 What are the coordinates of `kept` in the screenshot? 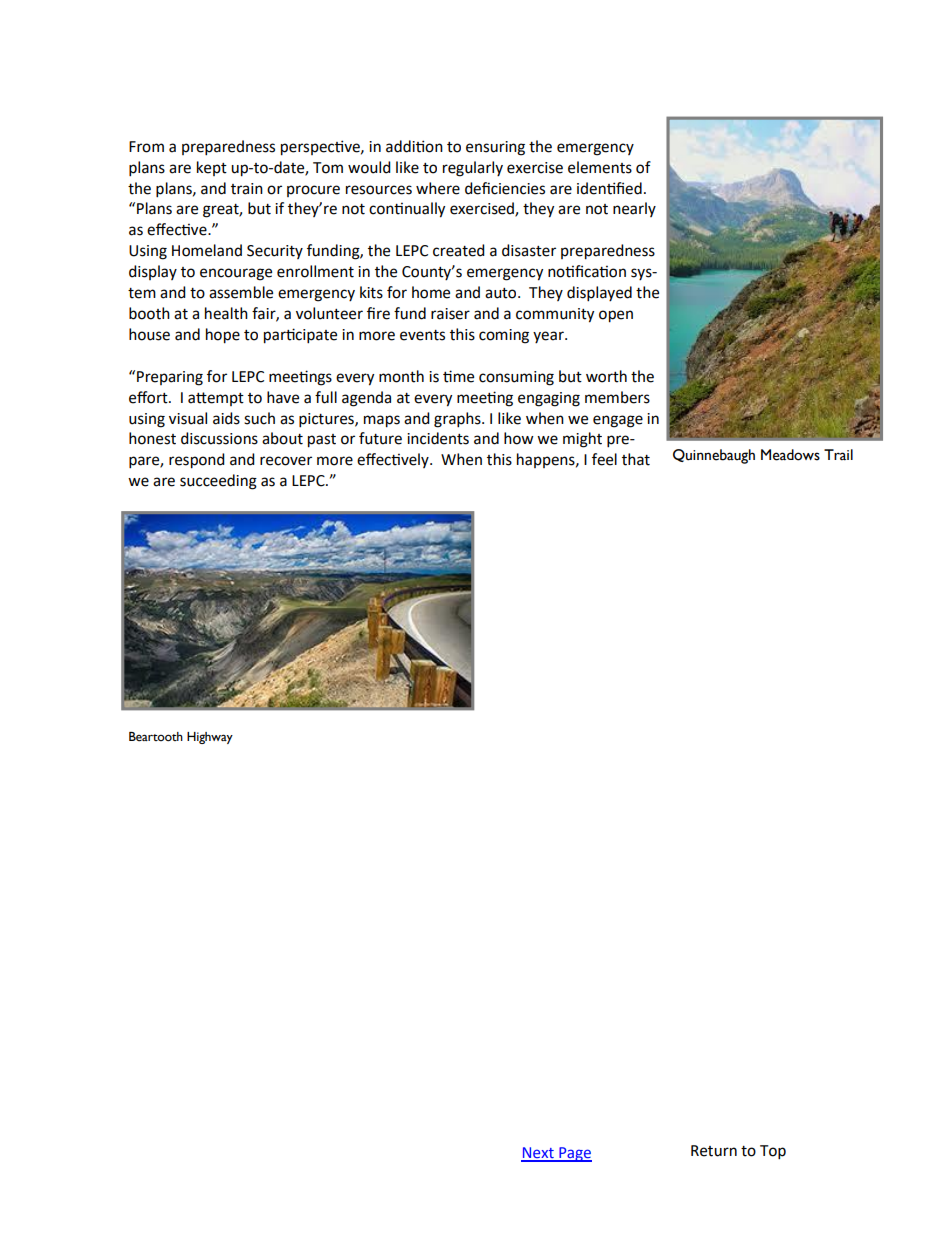 It's located at (212, 168).
